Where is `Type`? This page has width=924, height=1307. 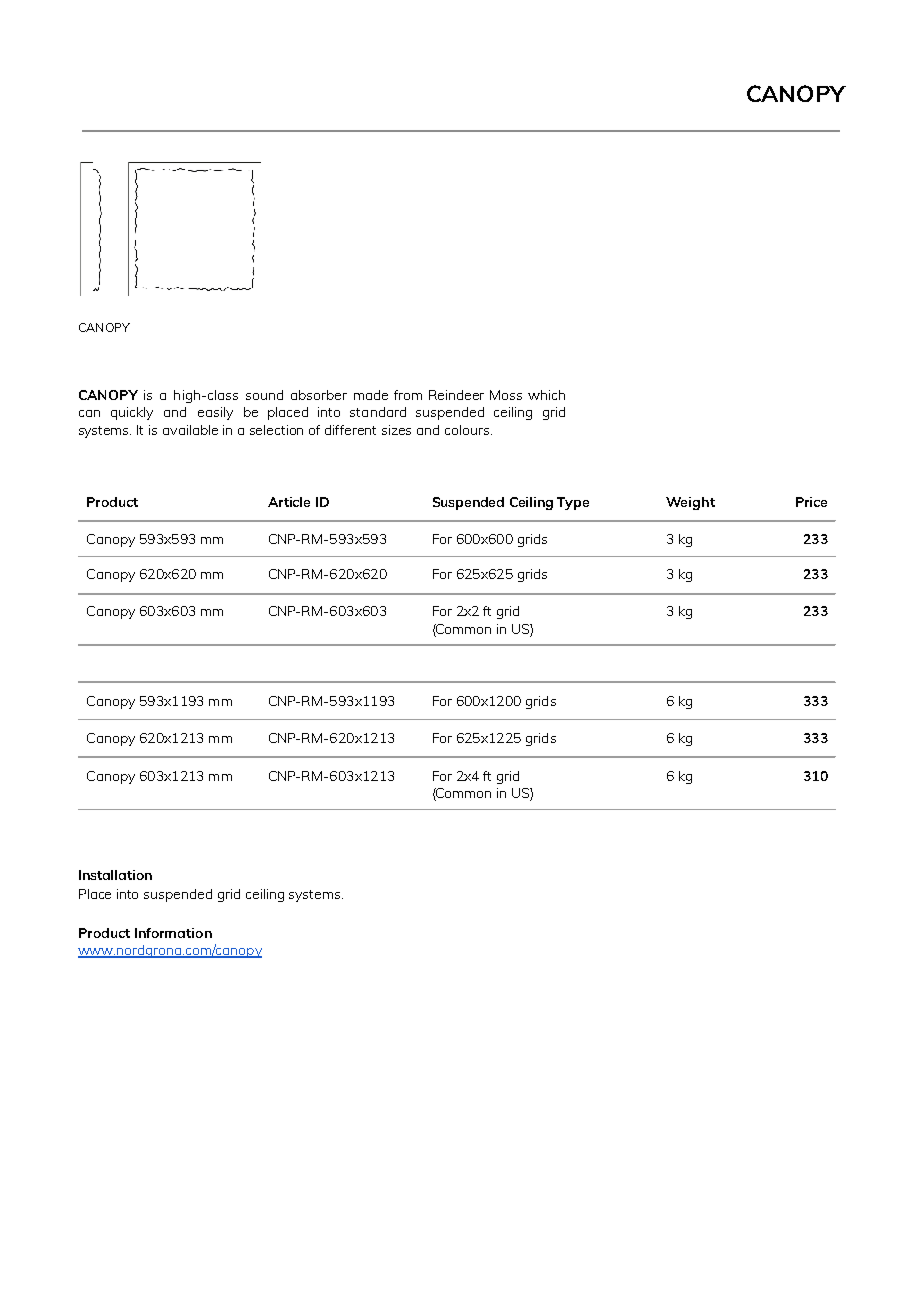
Type is located at coordinates (573, 503).
